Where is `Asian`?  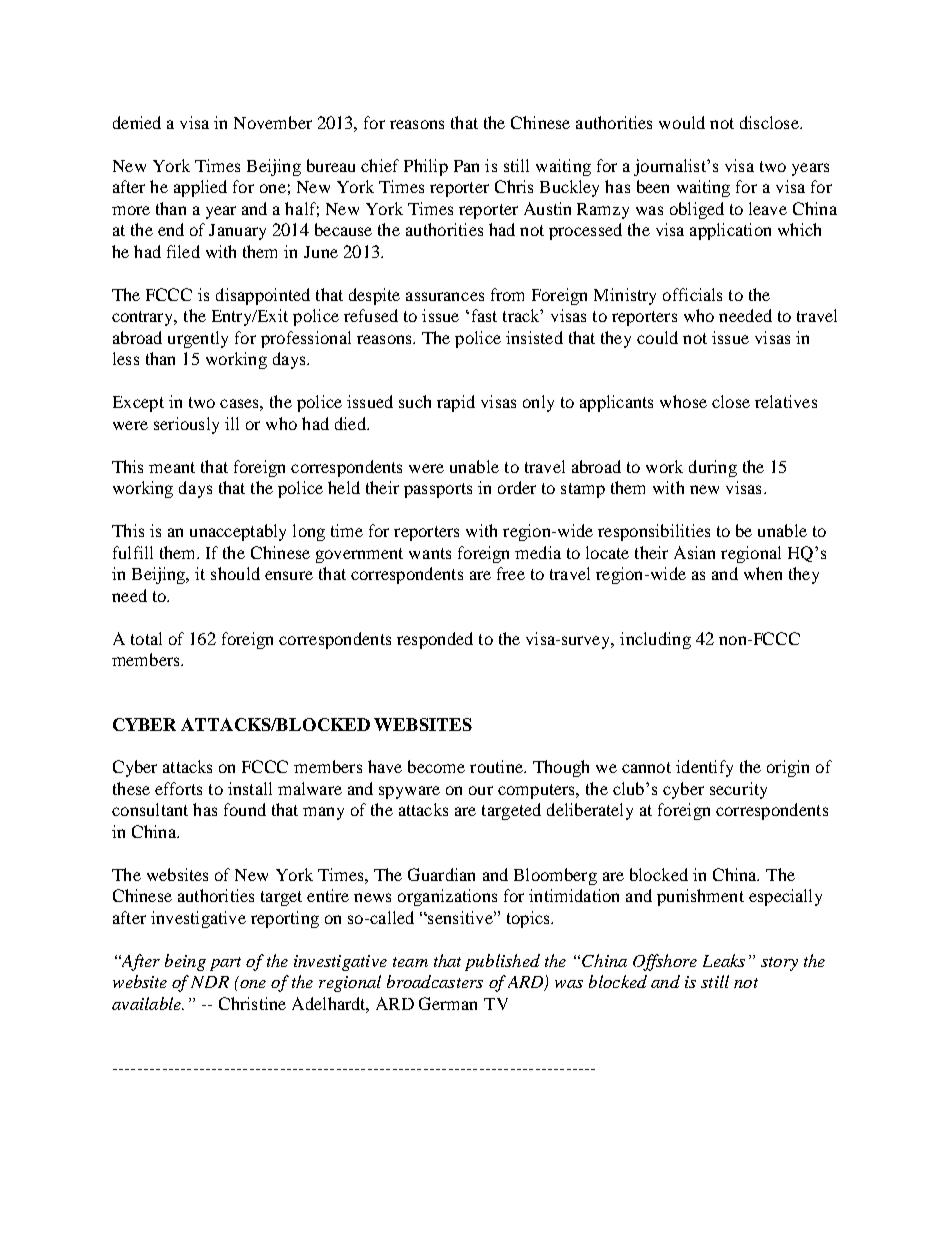
Asian is located at coordinates (694, 552).
